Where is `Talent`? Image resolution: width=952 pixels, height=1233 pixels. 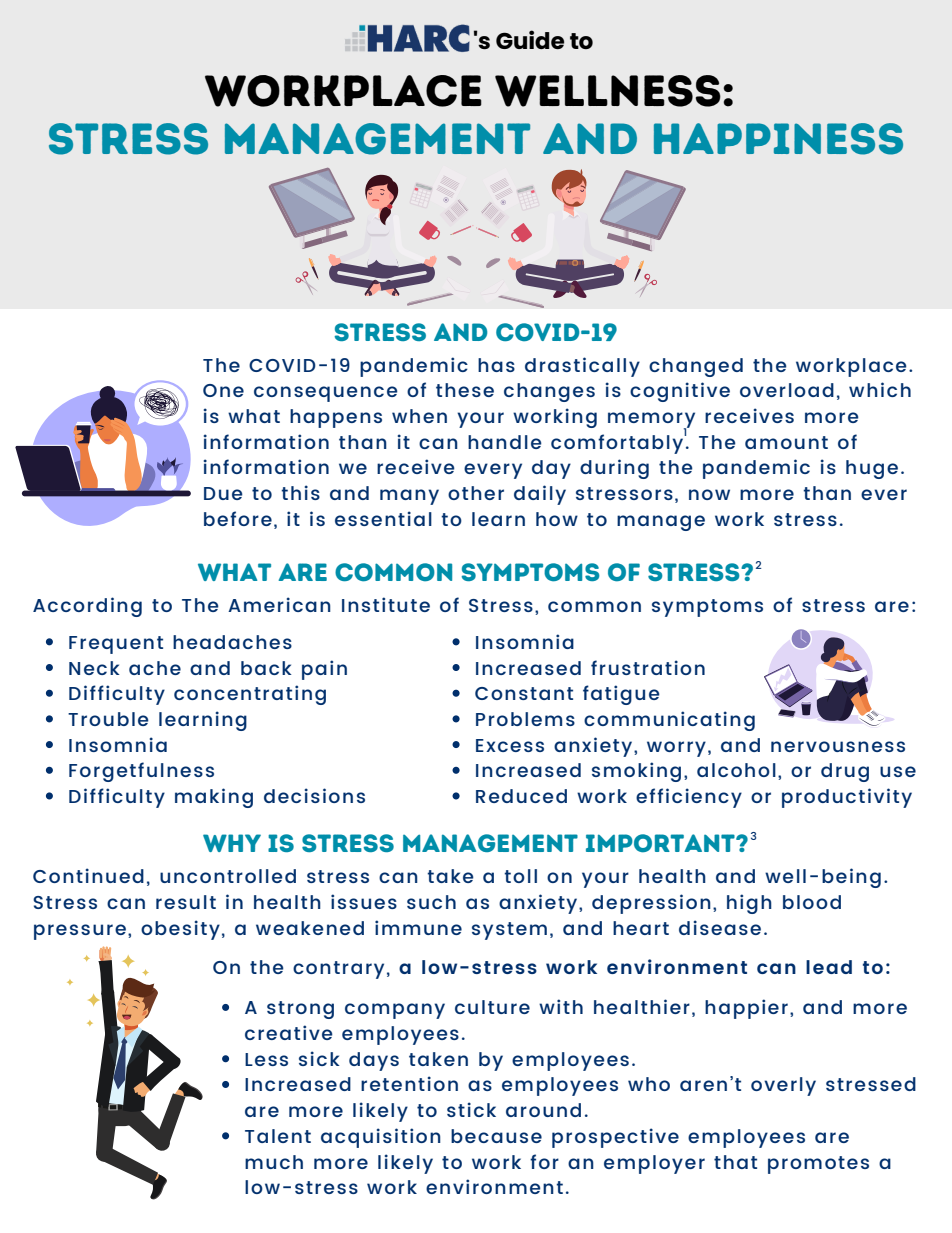 Talent is located at coordinates (278, 1136).
